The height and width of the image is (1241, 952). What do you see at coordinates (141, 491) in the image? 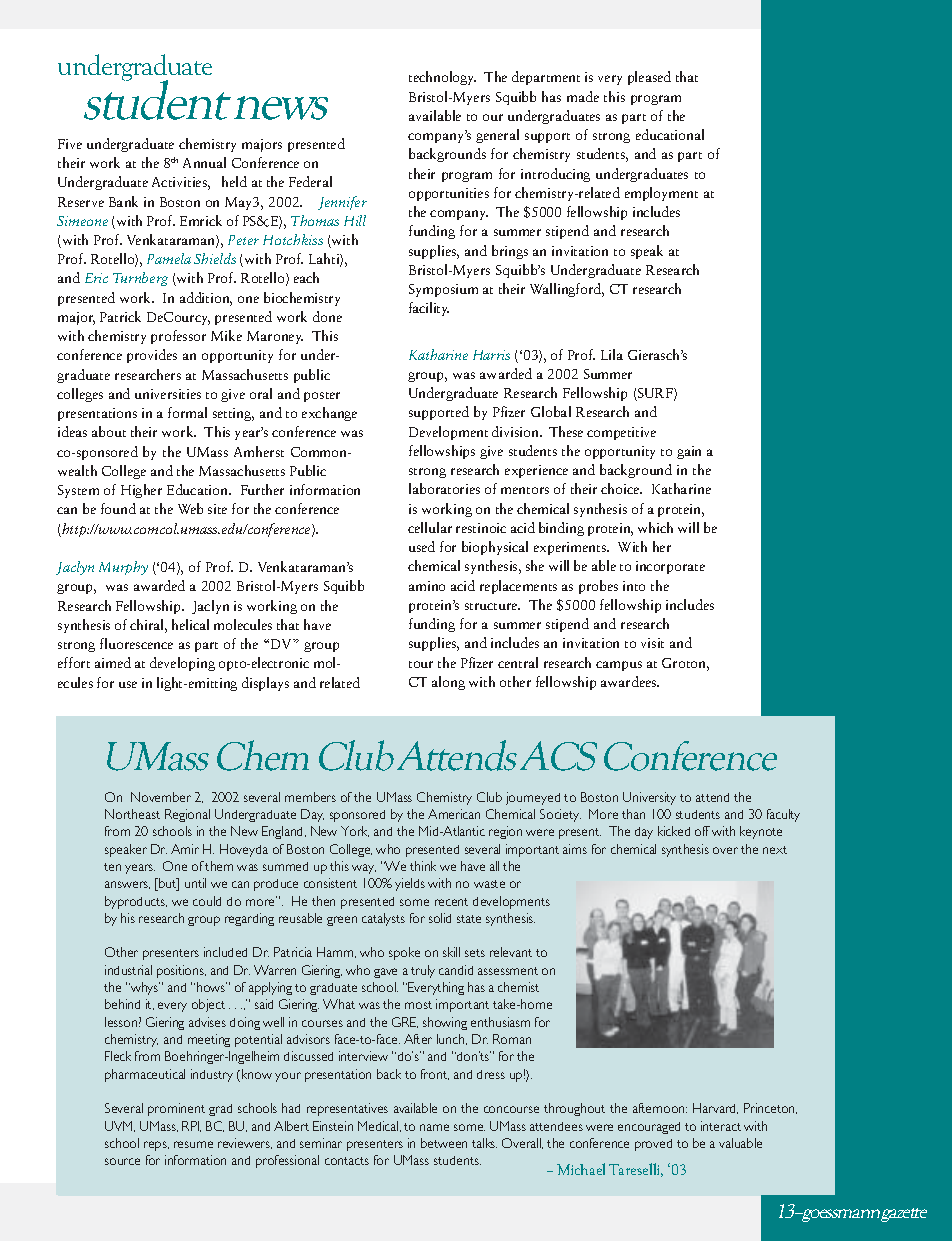
I see `Higher` at bounding box center [141, 491].
